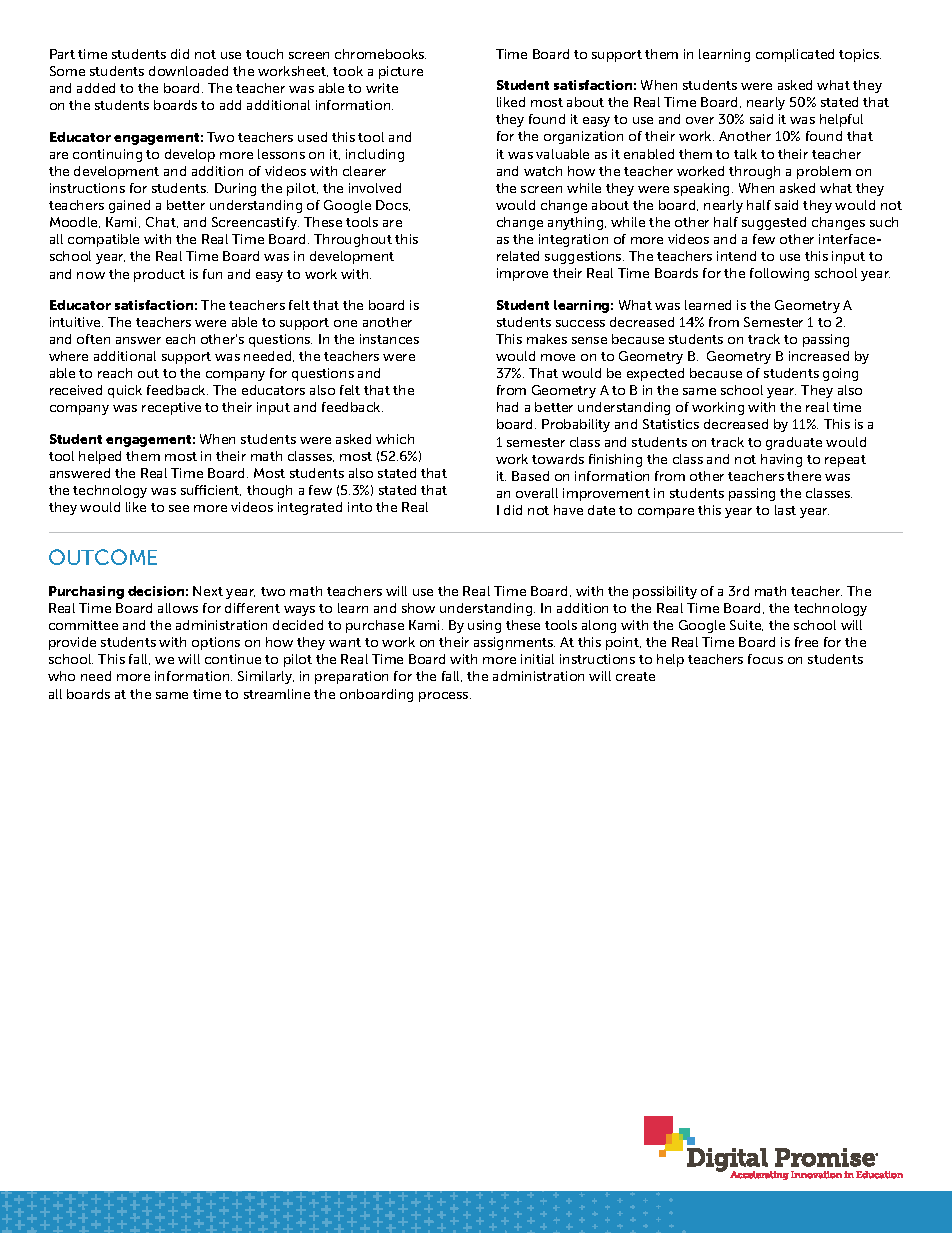 This screenshot has width=952, height=1233. What do you see at coordinates (233, 659) in the screenshot?
I see `continue` at bounding box center [233, 659].
